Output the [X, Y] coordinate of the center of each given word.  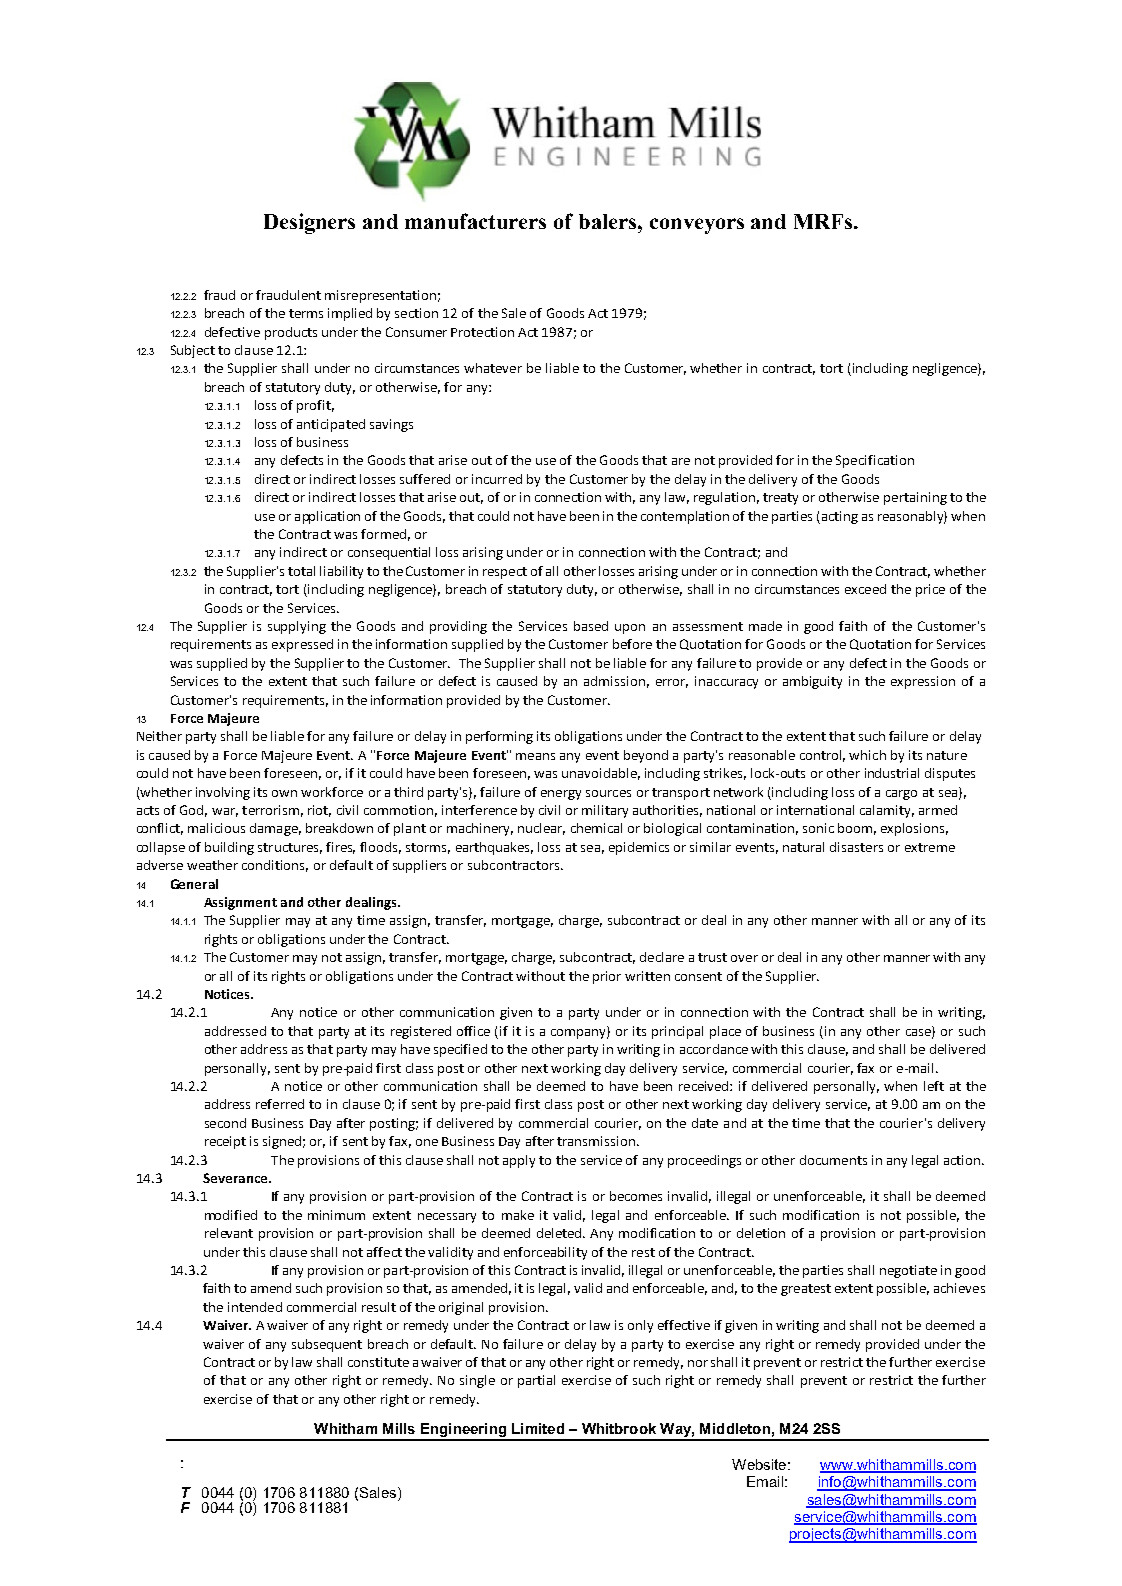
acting [840, 517]
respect [505, 573]
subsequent [327, 1345]
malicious [216, 828]
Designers [309, 223]
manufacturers [475, 221]
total [301, 571]
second [225, 1123]
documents [833, 1160]
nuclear [541, 829]
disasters [856, 847]
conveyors [697, 226]
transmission [596, 1141]
